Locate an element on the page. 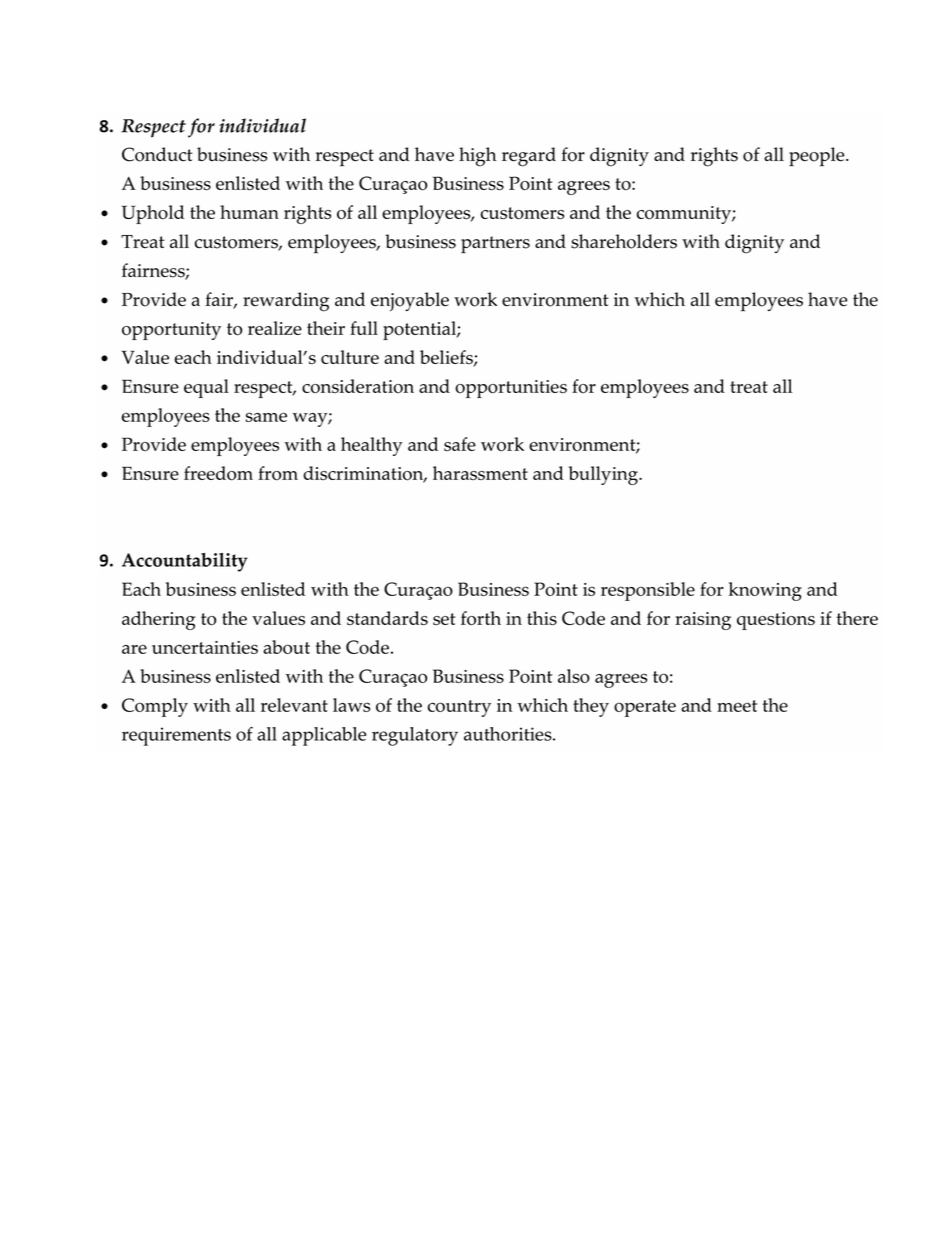  country is located at coordinates (459, 708).
